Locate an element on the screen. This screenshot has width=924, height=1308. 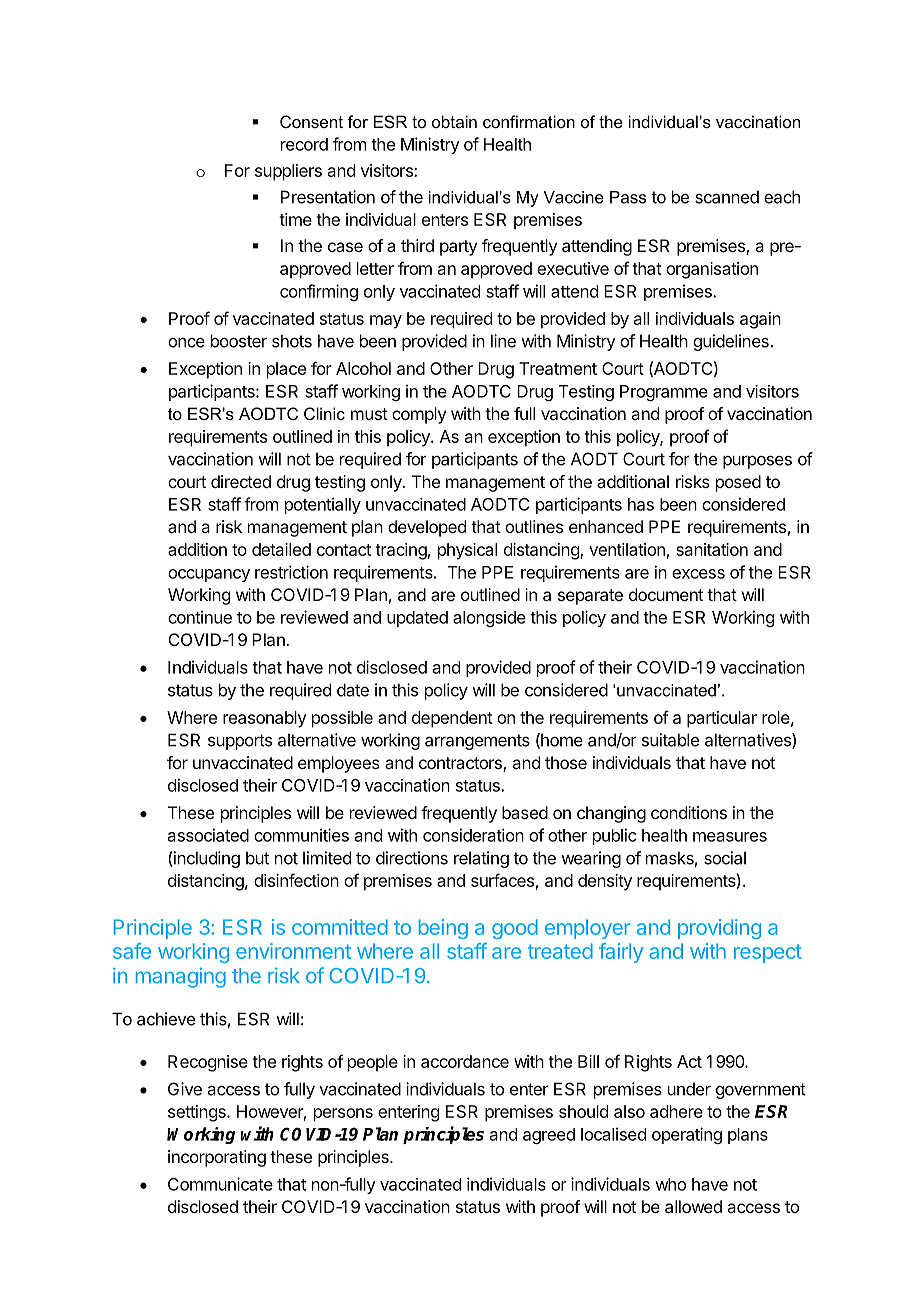
Programme is located at coordinates (664, 393).
